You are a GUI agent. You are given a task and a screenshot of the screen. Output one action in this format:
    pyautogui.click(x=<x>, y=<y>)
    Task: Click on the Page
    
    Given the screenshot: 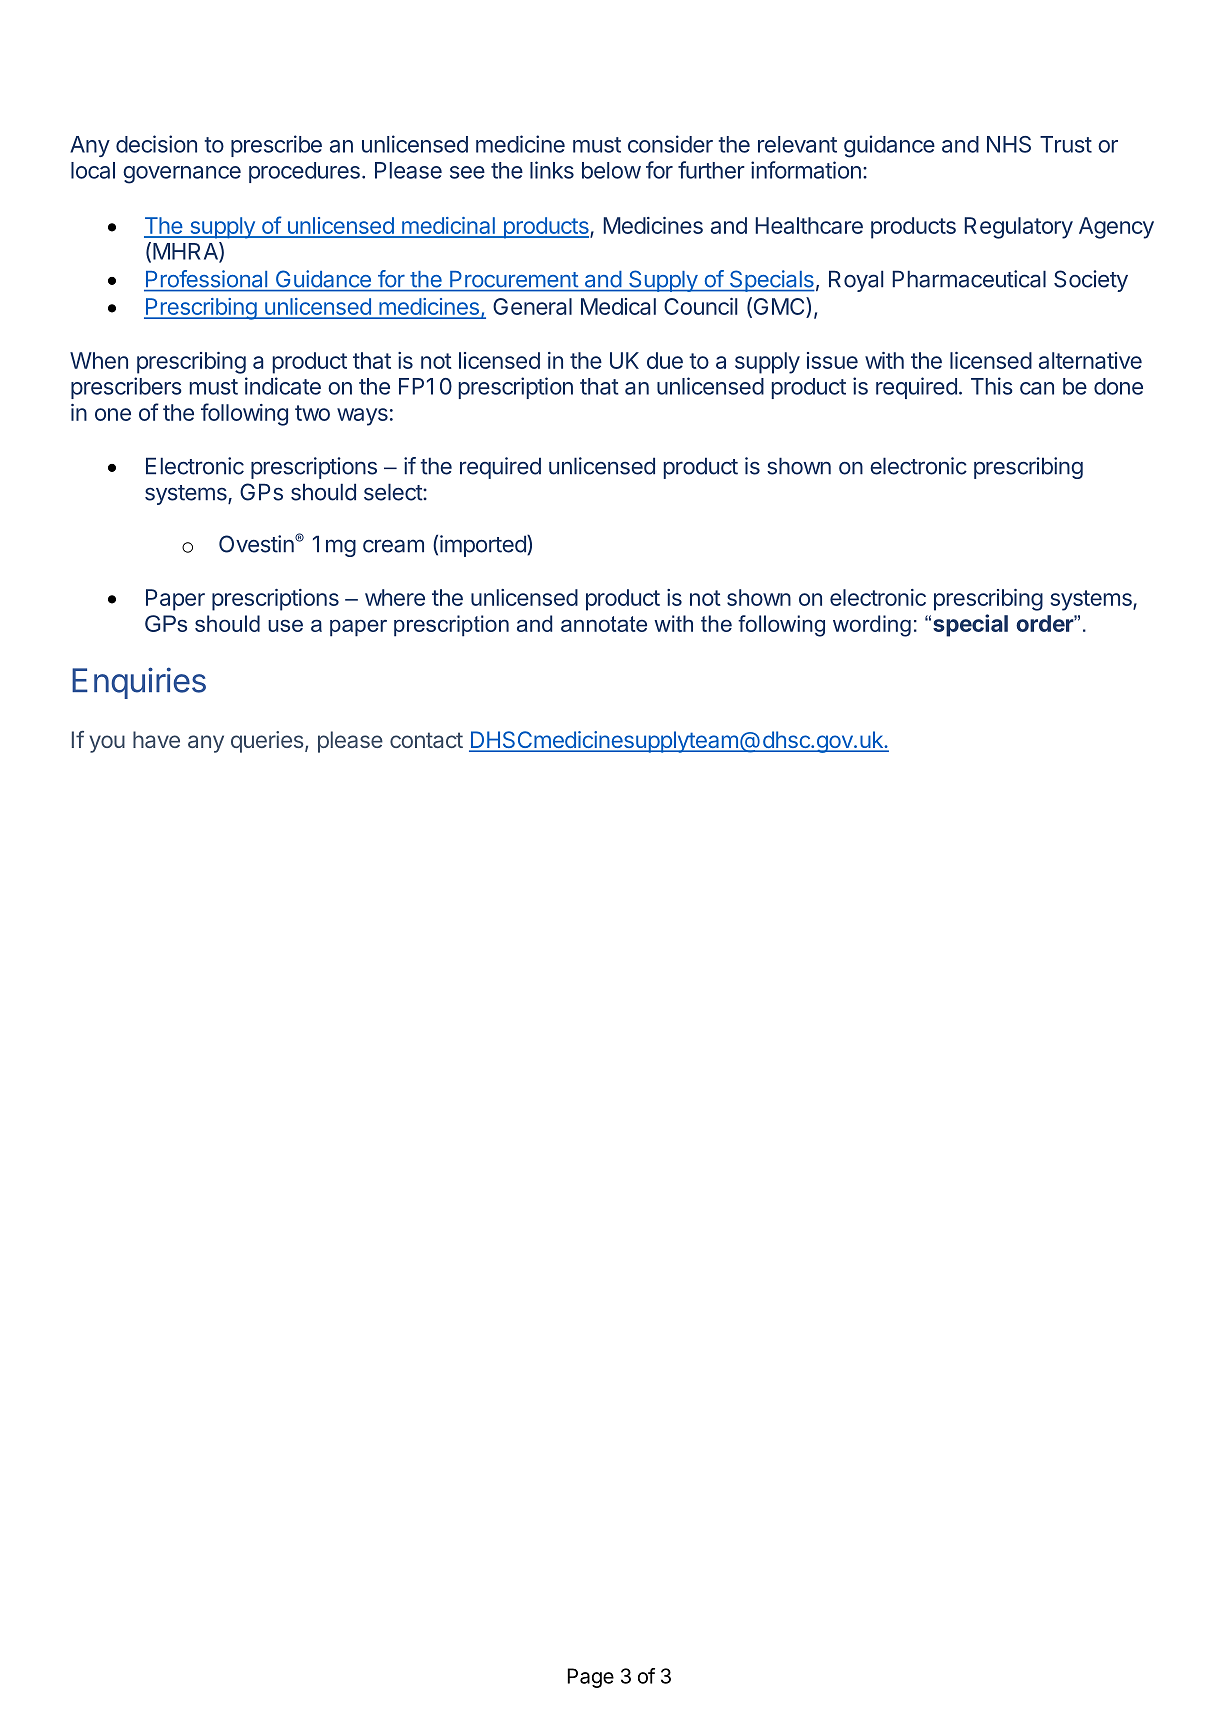 What is the action you would take?
    pyautogui.click(x=590, y=1678)
